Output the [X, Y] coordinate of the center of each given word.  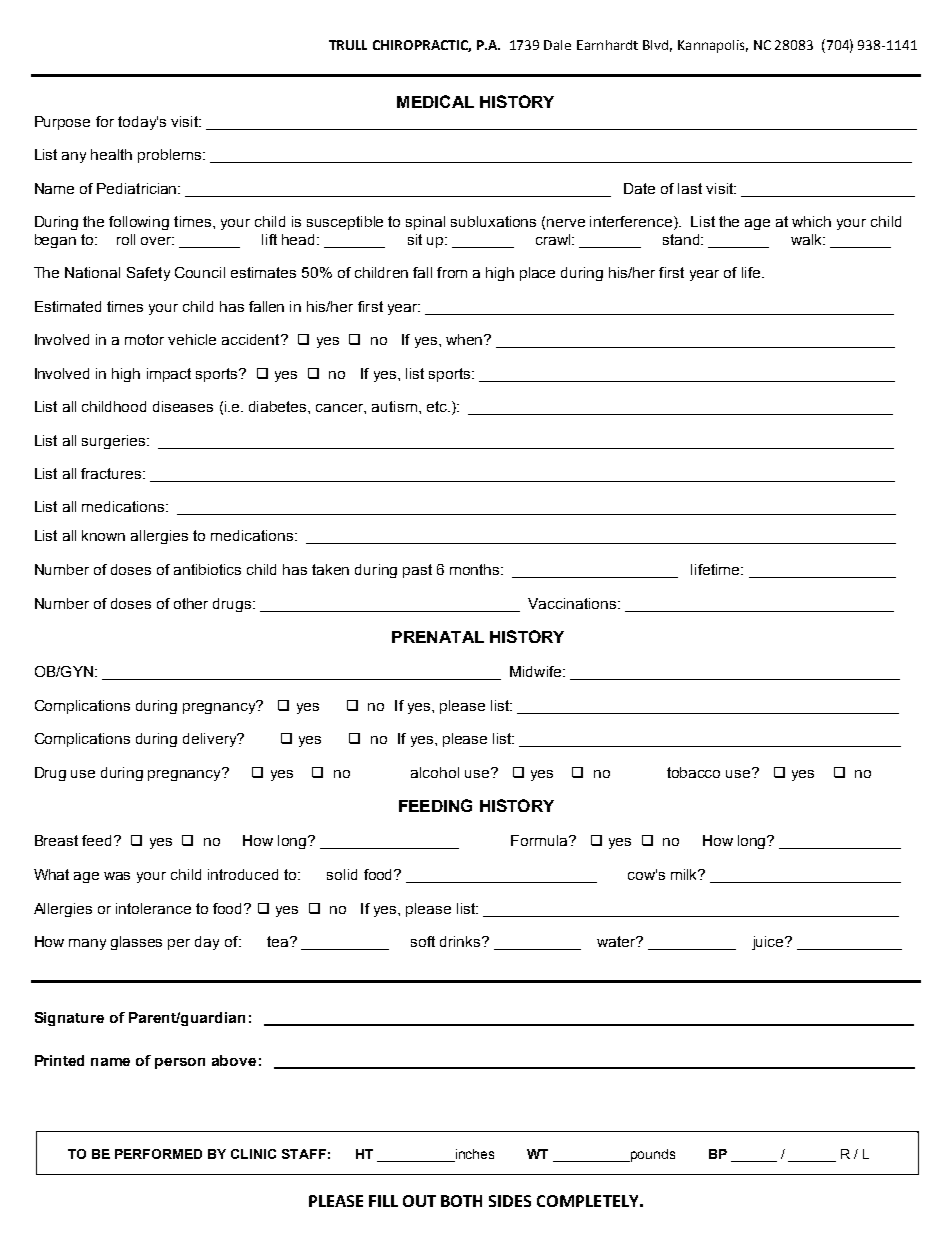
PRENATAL [438, 637]
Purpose [62, 123]
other [191, 603]
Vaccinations [573, 603]
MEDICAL [435, 101]
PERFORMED [158, 1154]
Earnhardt [607, 45]
